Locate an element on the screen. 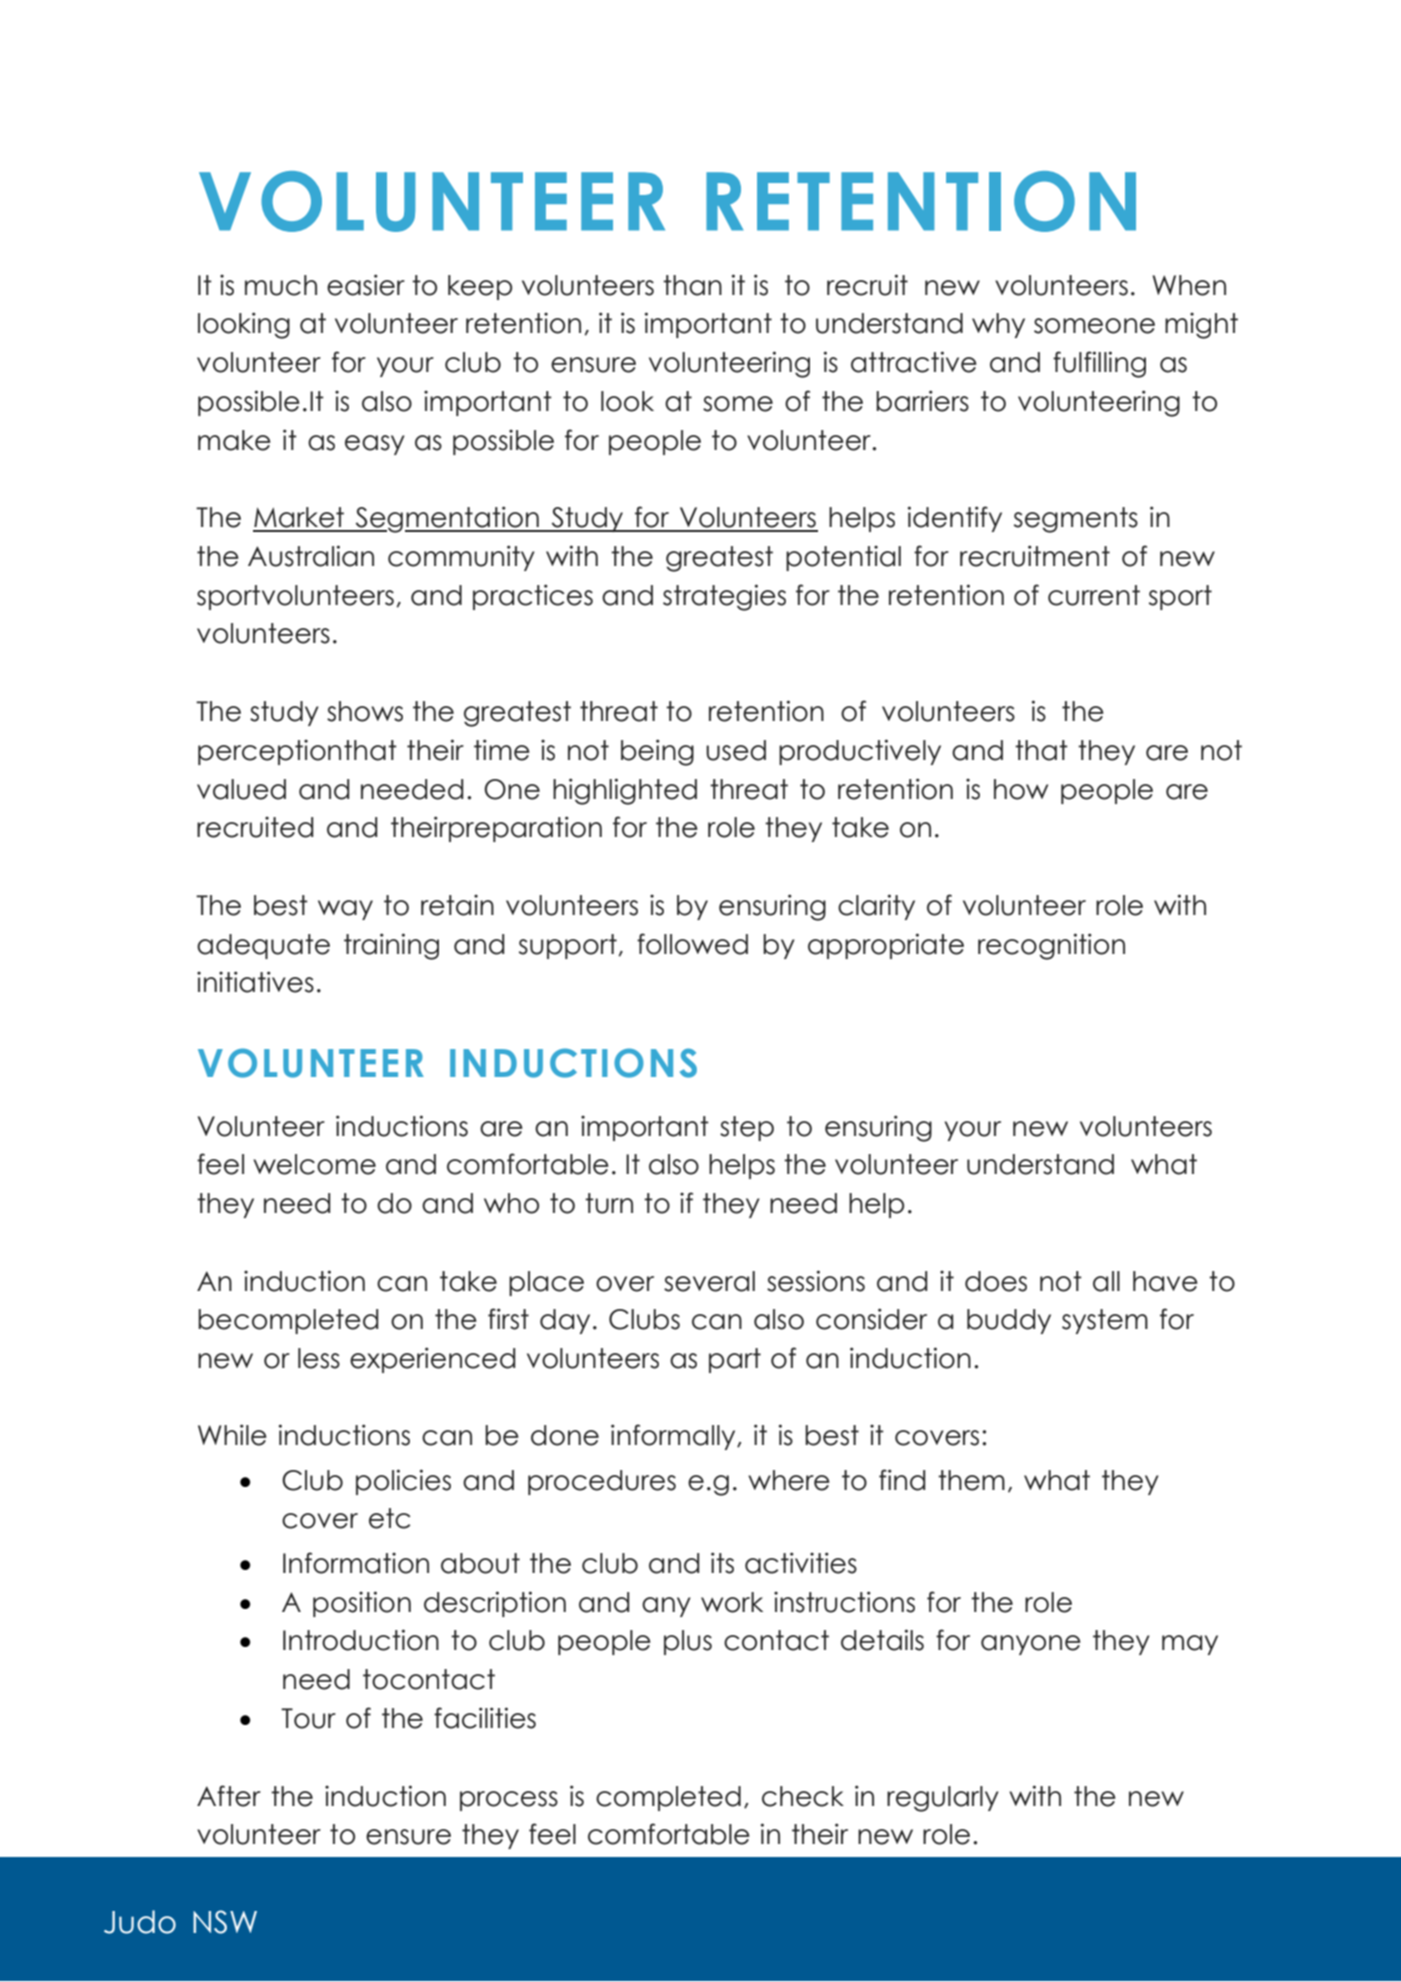 This screenshot has height=1982, width=1401. NSW is located at coordinates (225, 1922).
